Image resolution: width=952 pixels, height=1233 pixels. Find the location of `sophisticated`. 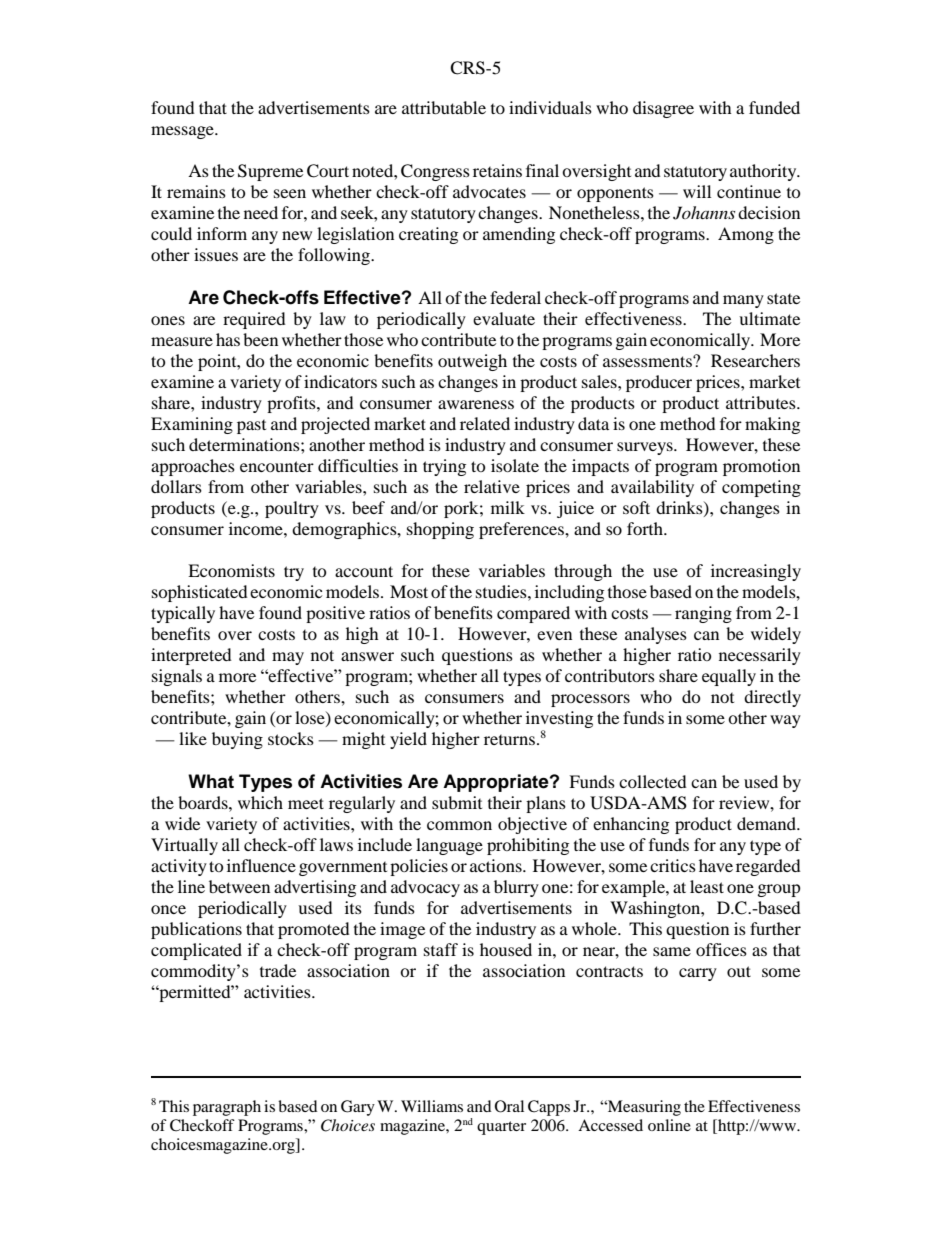

sophisticated is located at coordinates (200, 593).
